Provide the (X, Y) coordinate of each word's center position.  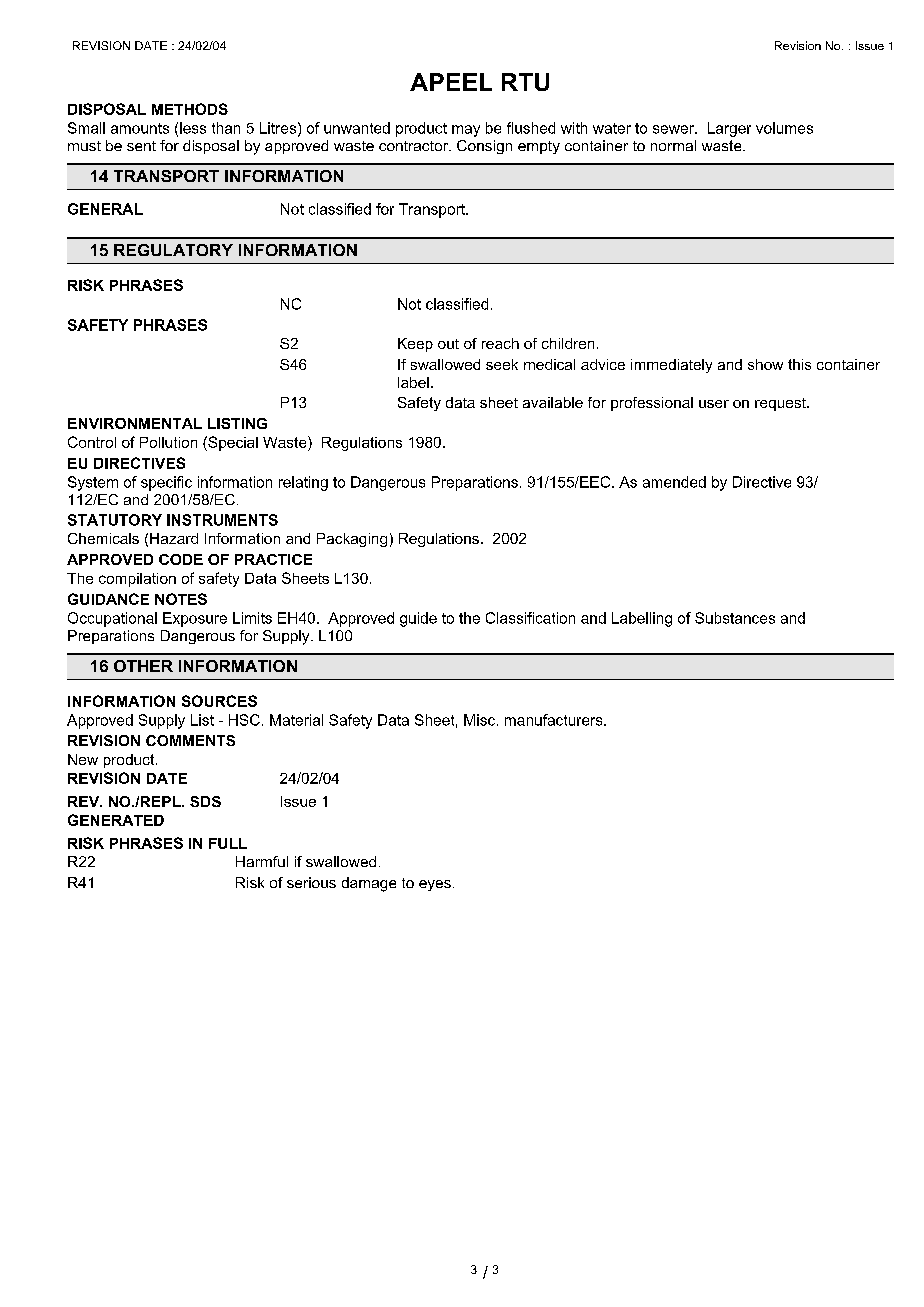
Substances (735, 618)
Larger (729, 129)
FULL (228, 843)
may (466, 131)
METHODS (190, 109)
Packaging (352, 540)
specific (166, 483)
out (448, 344)
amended (674, 482)
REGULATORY (173, 250)
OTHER (143, 666)
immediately (671, 366)
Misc (479, 720)
